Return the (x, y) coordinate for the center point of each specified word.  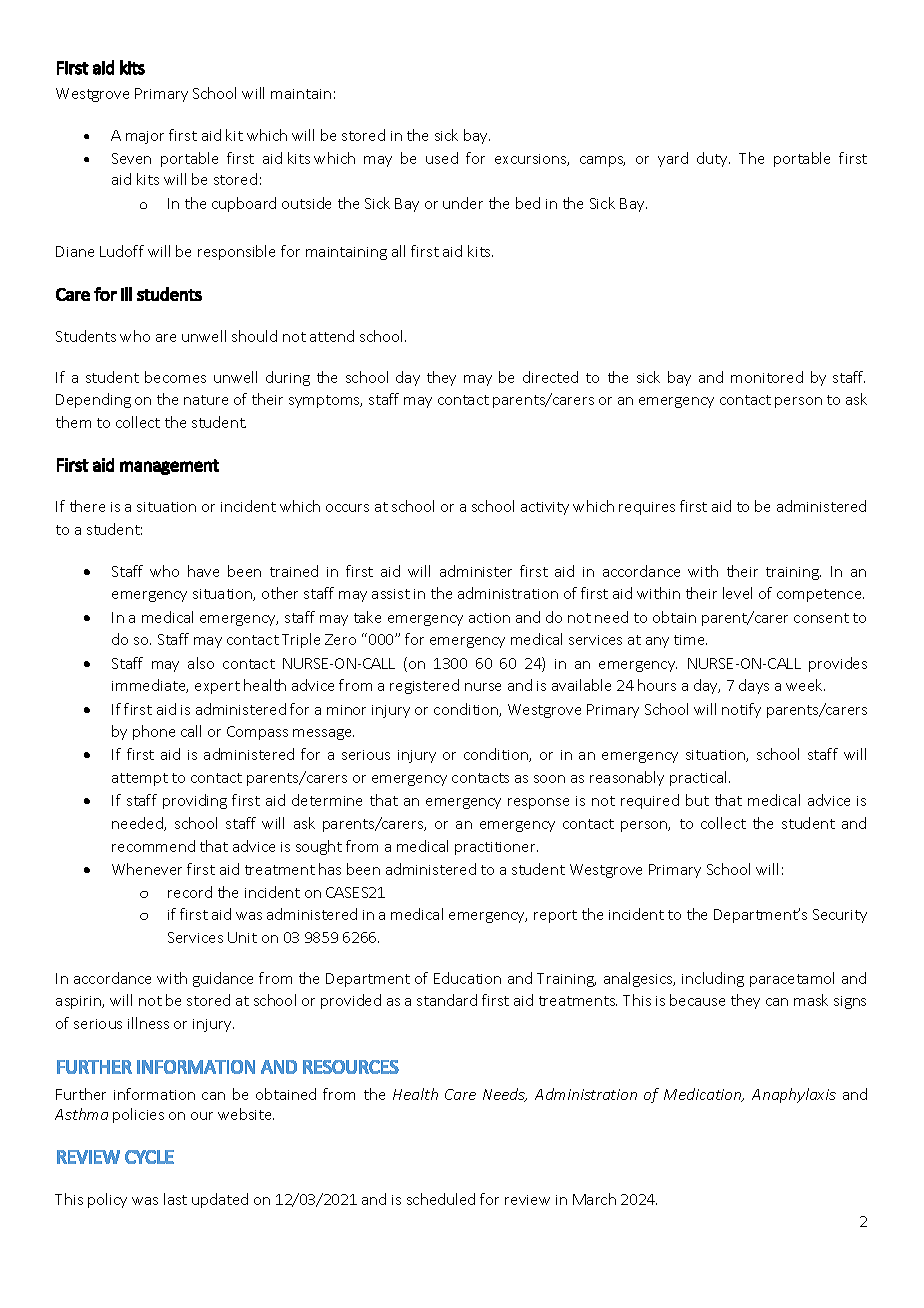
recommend (153, 846)
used (442, 158)
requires (647, 508)
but (697, 800)
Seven (131, 158)
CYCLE (149, 1157)
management (169, 467)
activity (545, 508)
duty (713, 159)
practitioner (496, 848)
